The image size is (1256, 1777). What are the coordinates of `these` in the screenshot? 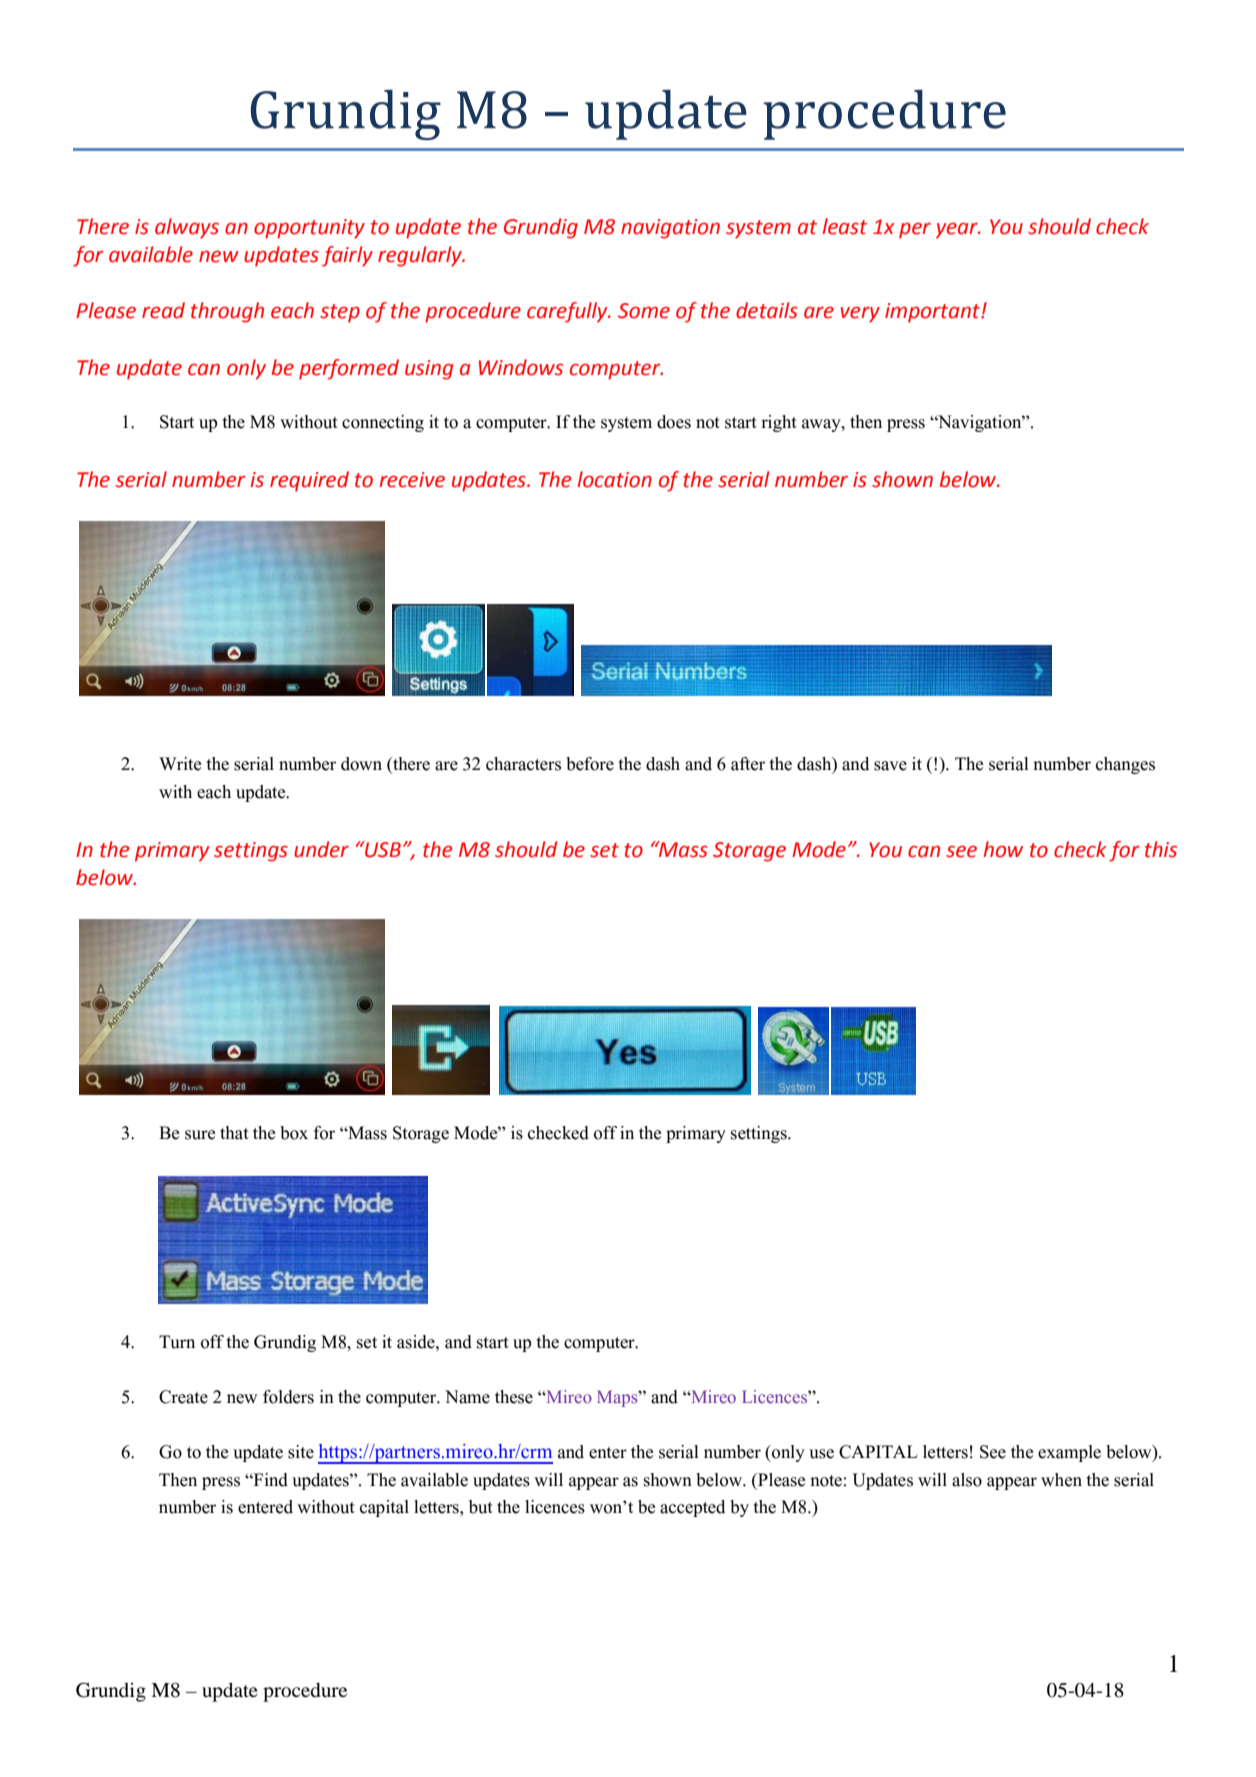 It's located at (514, 1397).
